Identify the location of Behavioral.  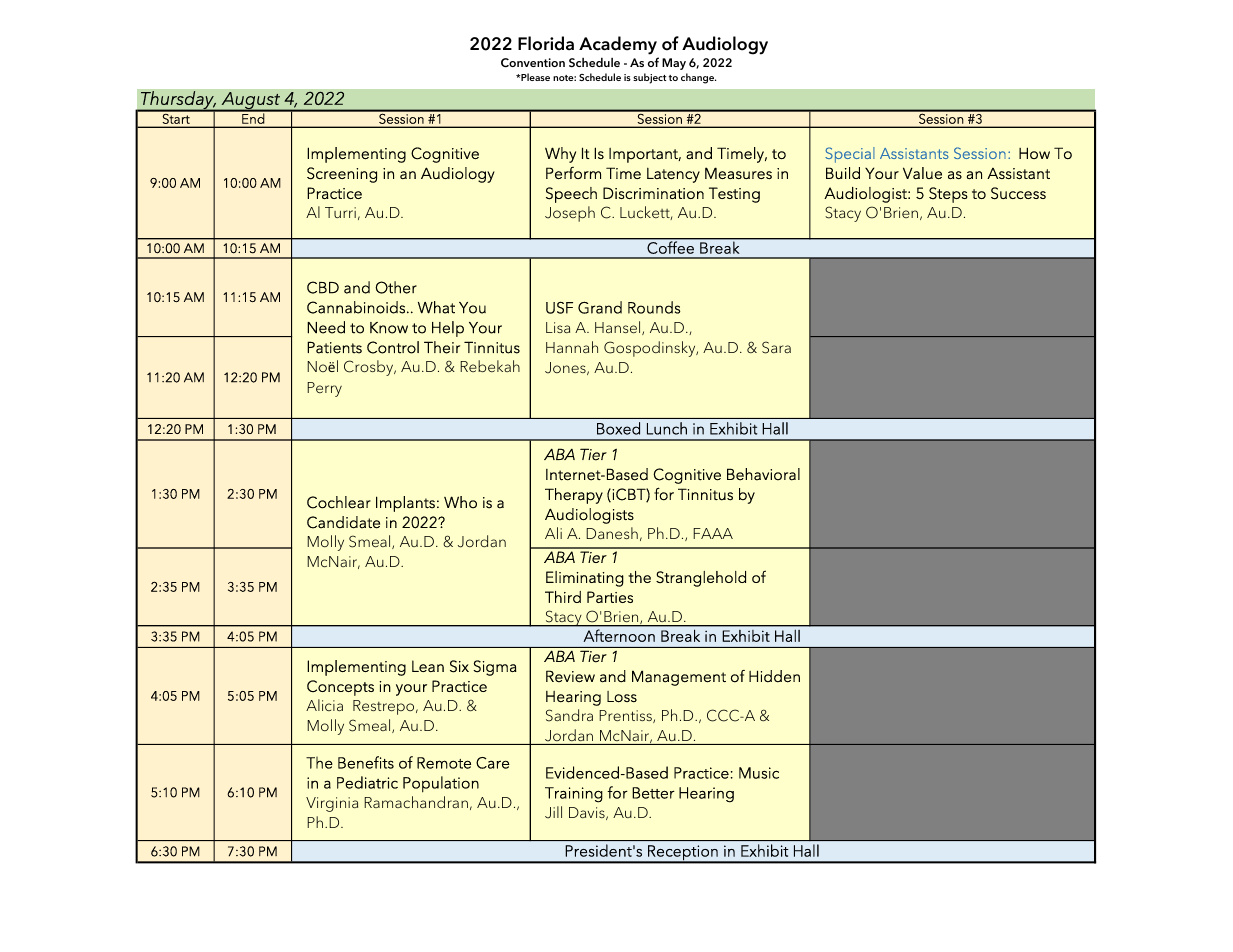
(763, 474).
